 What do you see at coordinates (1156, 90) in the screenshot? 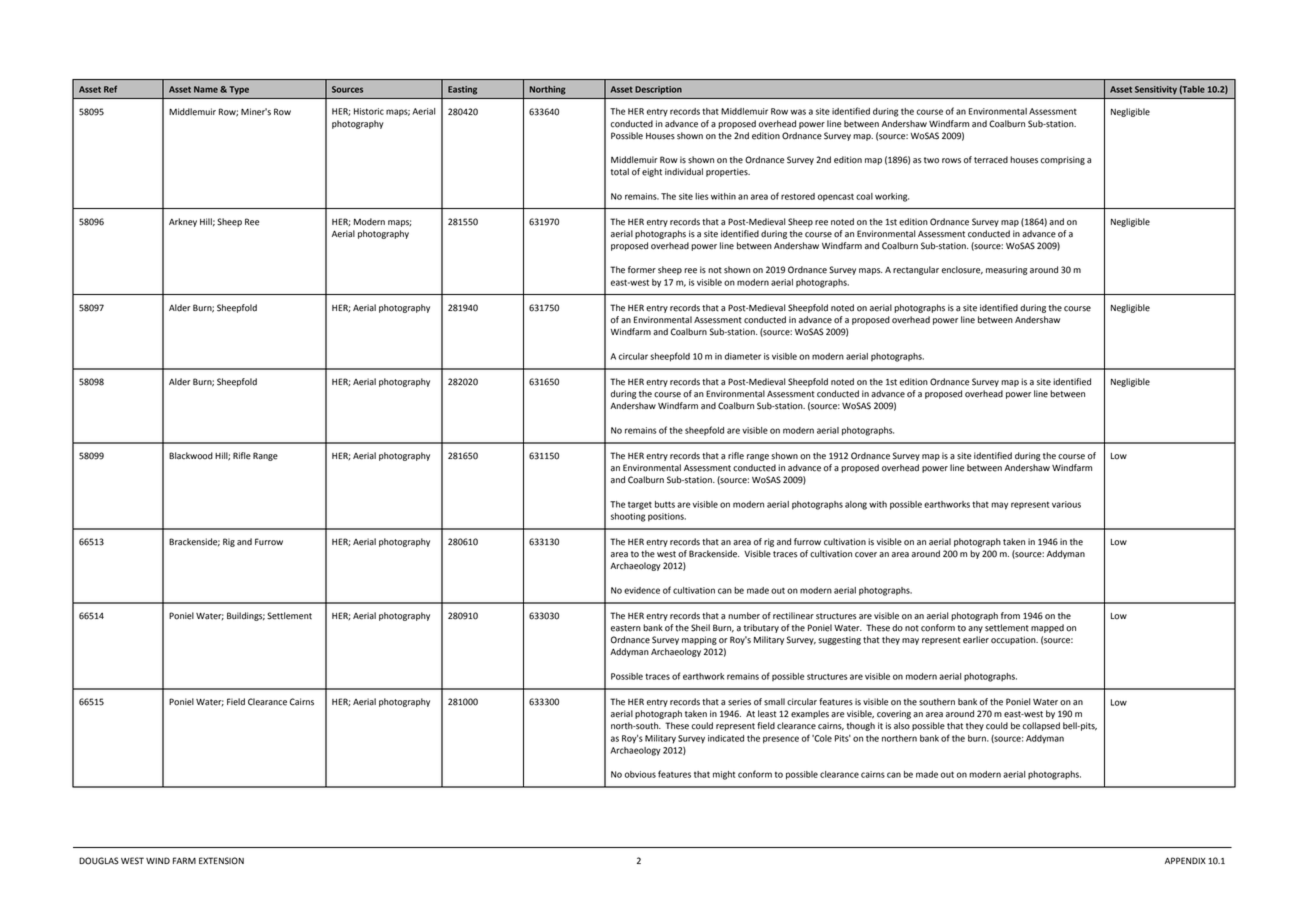
I see `Sensitivity` at bounding box center [1156, 90].
